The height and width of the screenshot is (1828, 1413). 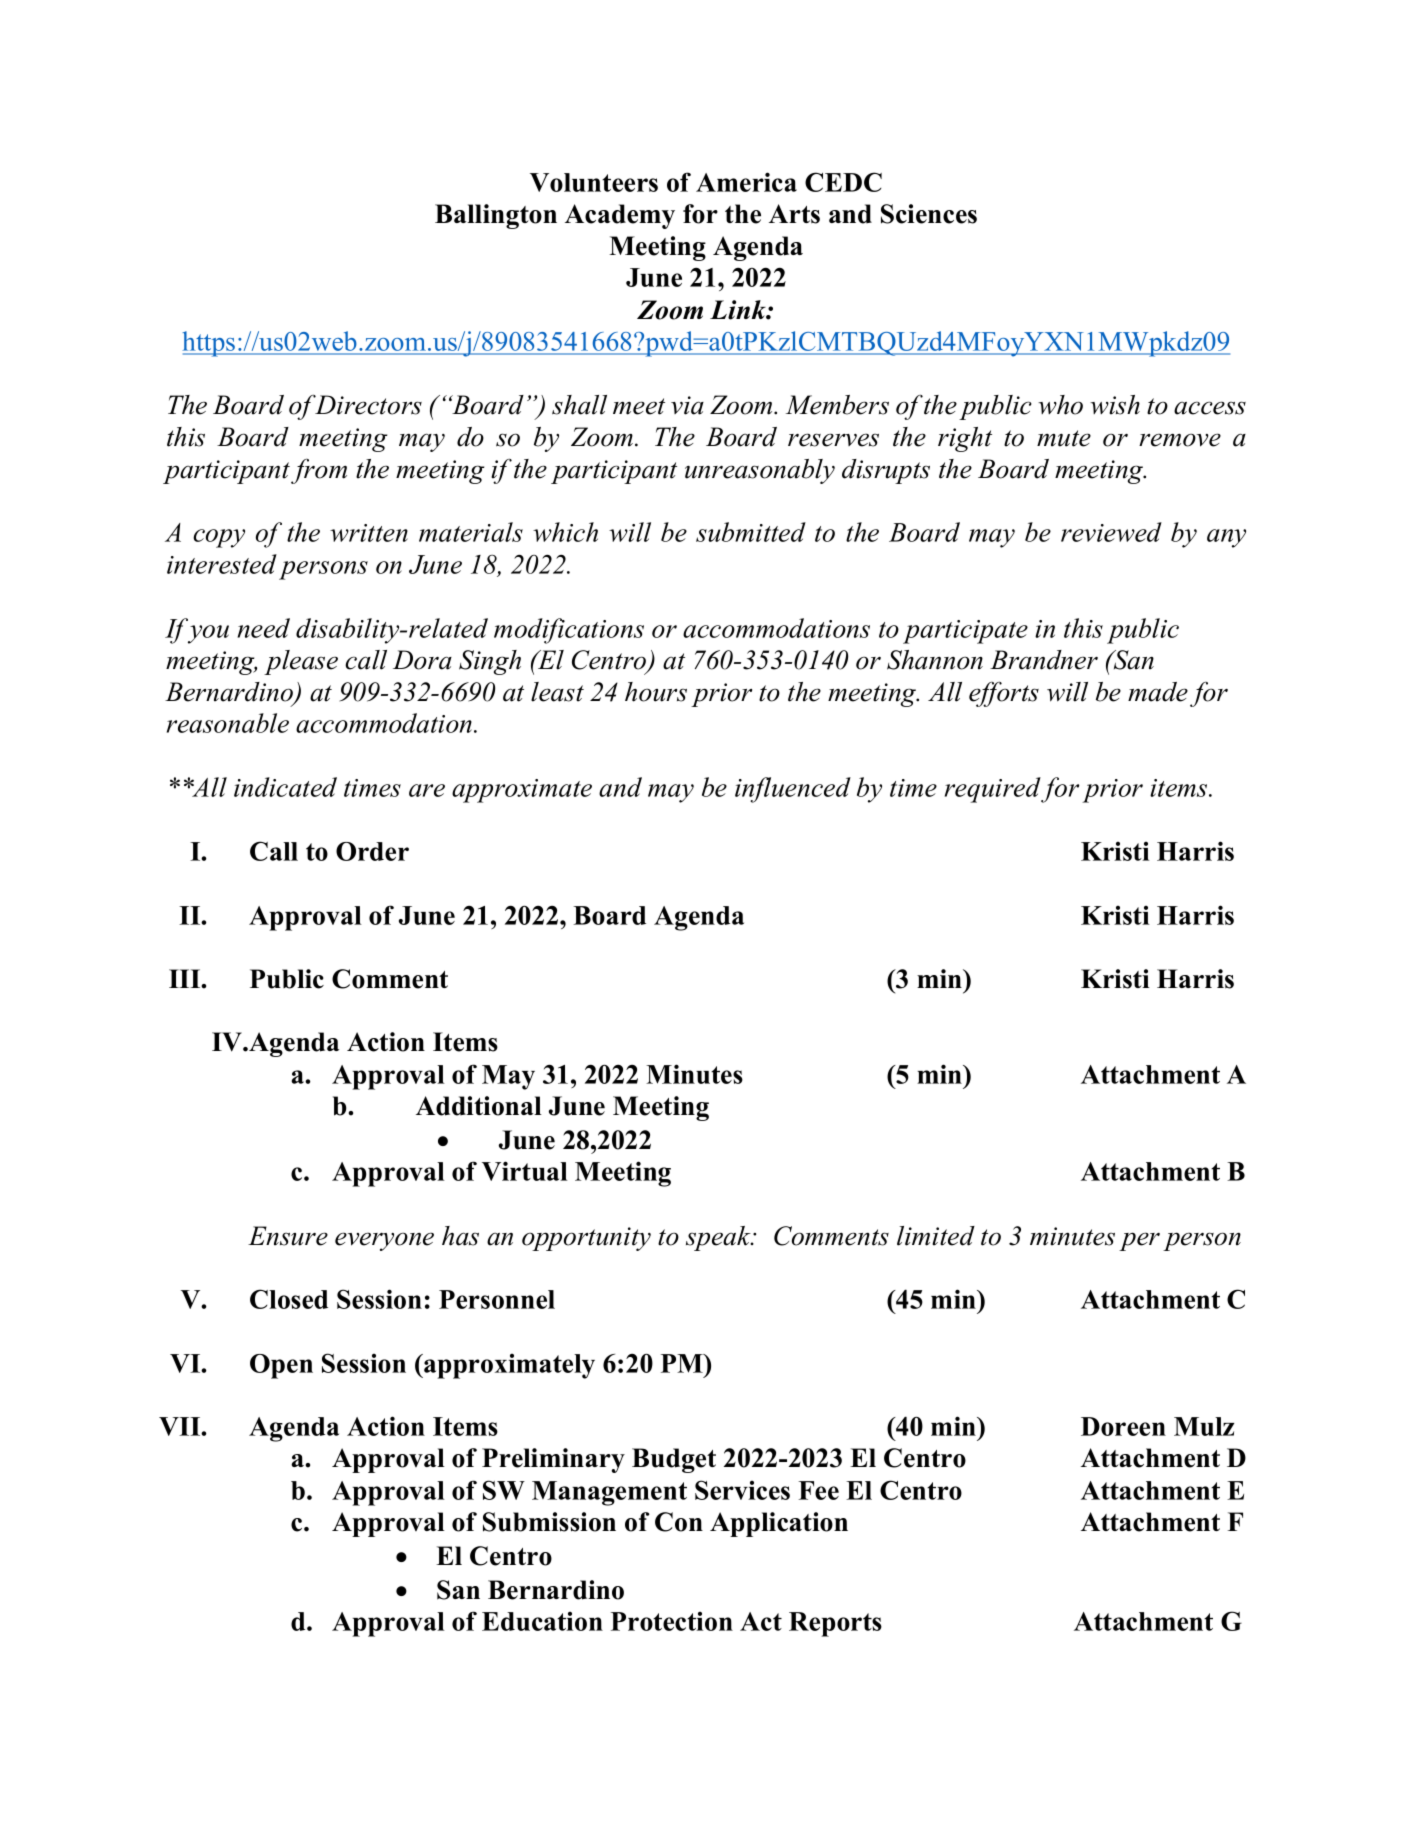 I want to click on required, so click(x=993, y=790).
